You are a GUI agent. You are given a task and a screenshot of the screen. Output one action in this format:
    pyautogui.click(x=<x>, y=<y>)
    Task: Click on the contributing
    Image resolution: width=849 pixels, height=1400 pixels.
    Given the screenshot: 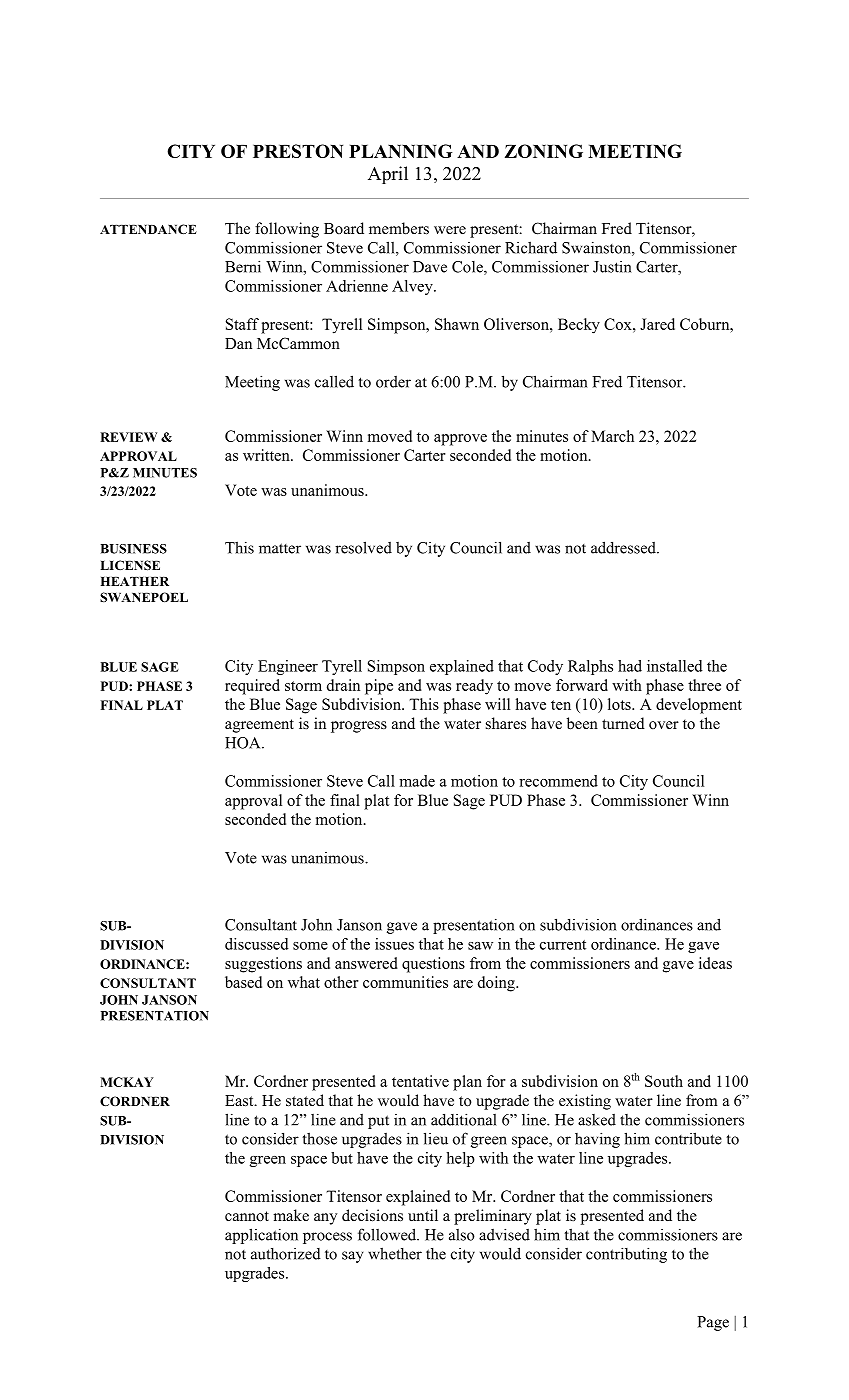 What is the action you would take?
    pyautogui.click(x=626, y=1255)
